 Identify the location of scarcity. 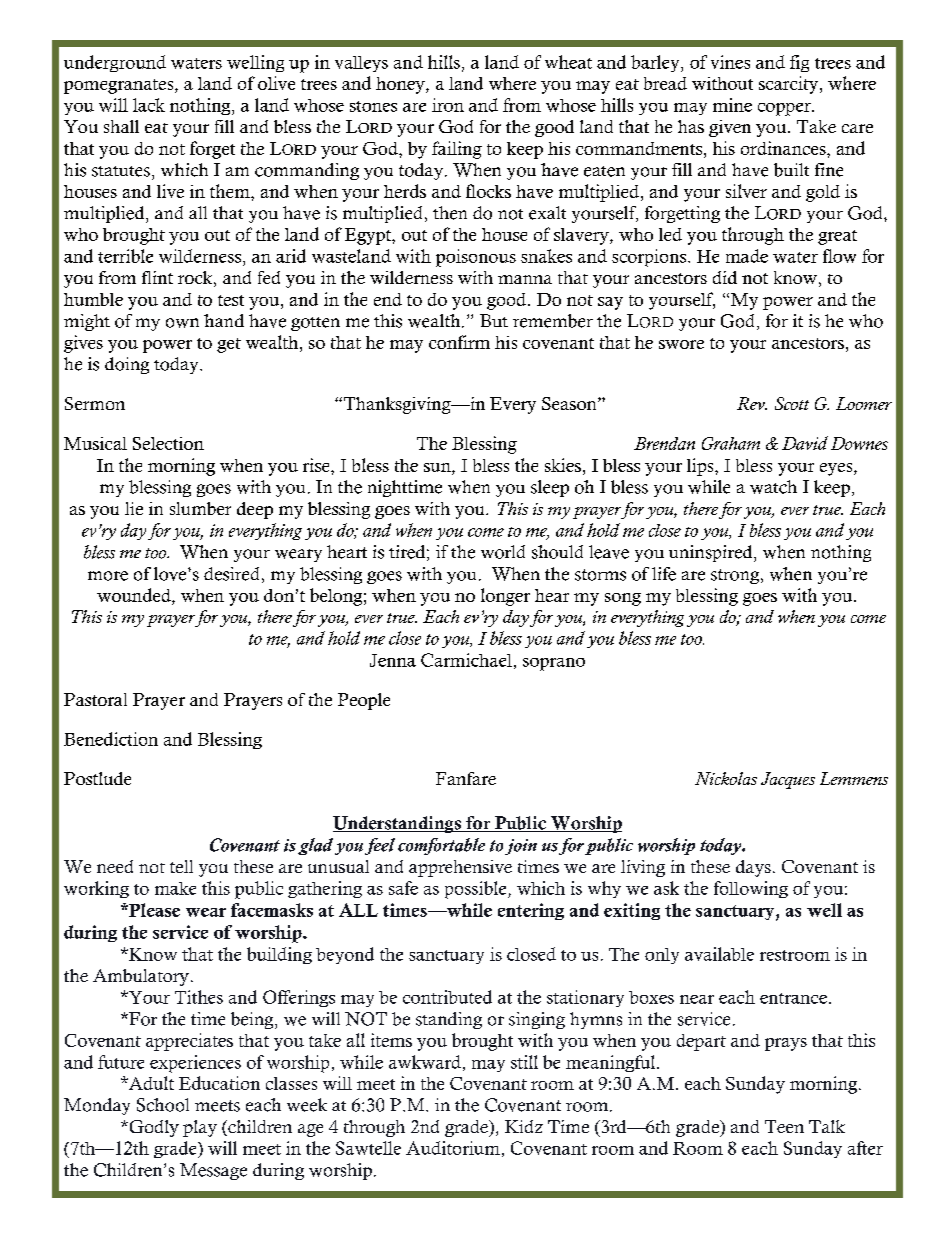
(790, 85).
